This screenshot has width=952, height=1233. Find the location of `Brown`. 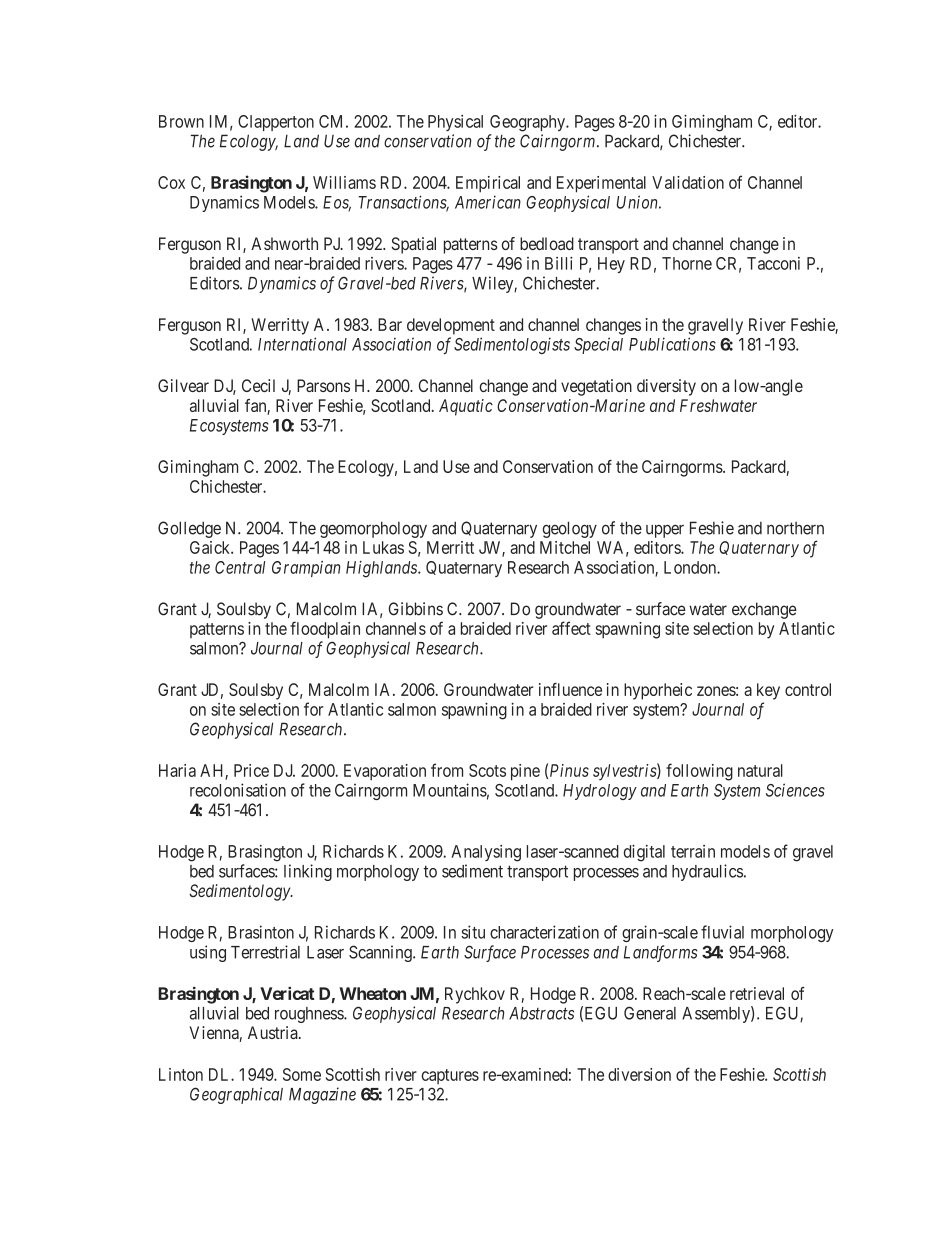

Brown is located at coordinates (181, 121).
